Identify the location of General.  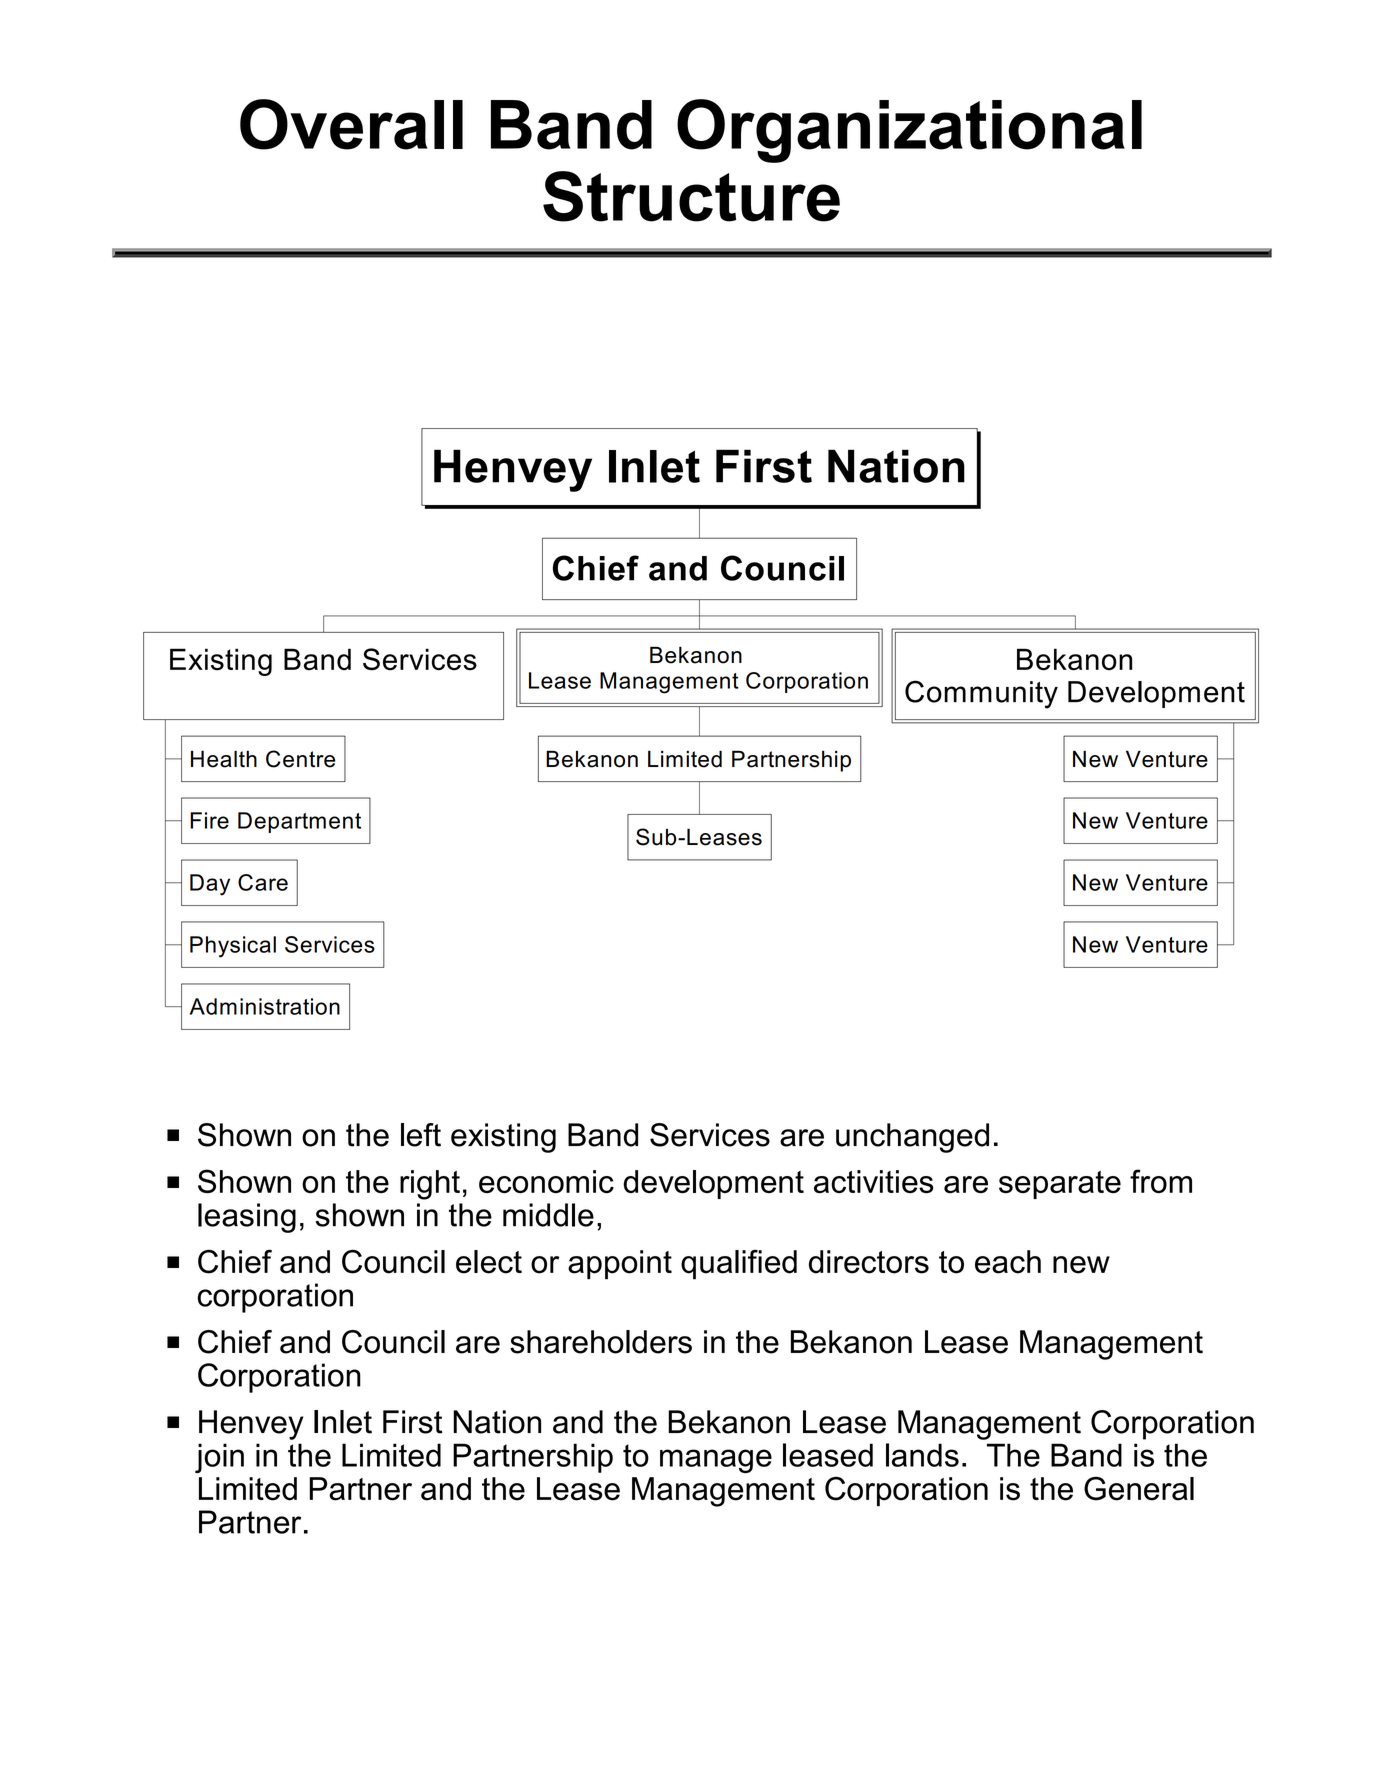
(1139, 1488).
